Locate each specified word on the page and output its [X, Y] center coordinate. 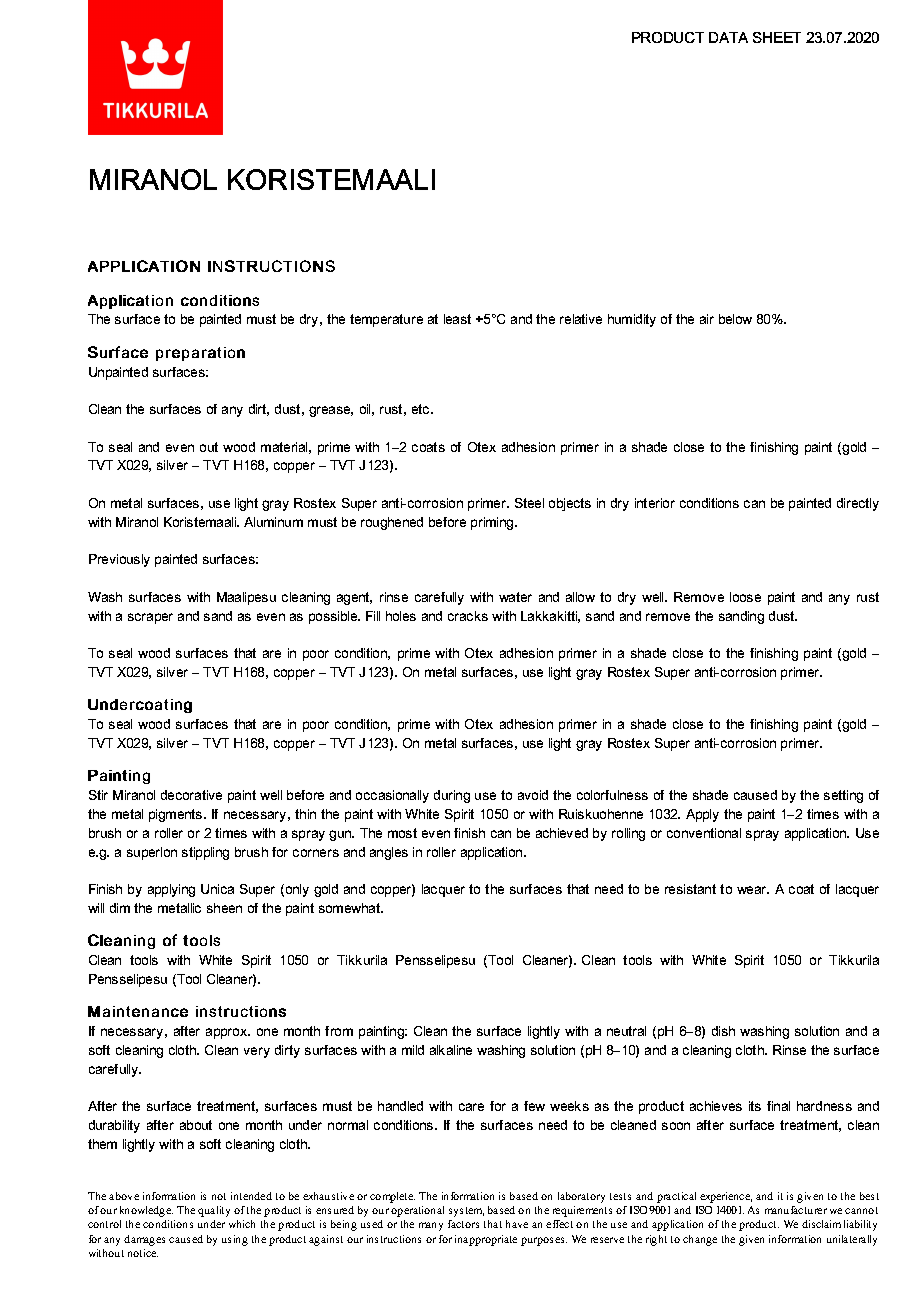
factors [463, 1224]
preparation [200, 354]
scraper [150, 618]
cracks [468, 616]
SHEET [777, 37]
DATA [728, 37]
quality [214, 1211]
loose [745, 597]
